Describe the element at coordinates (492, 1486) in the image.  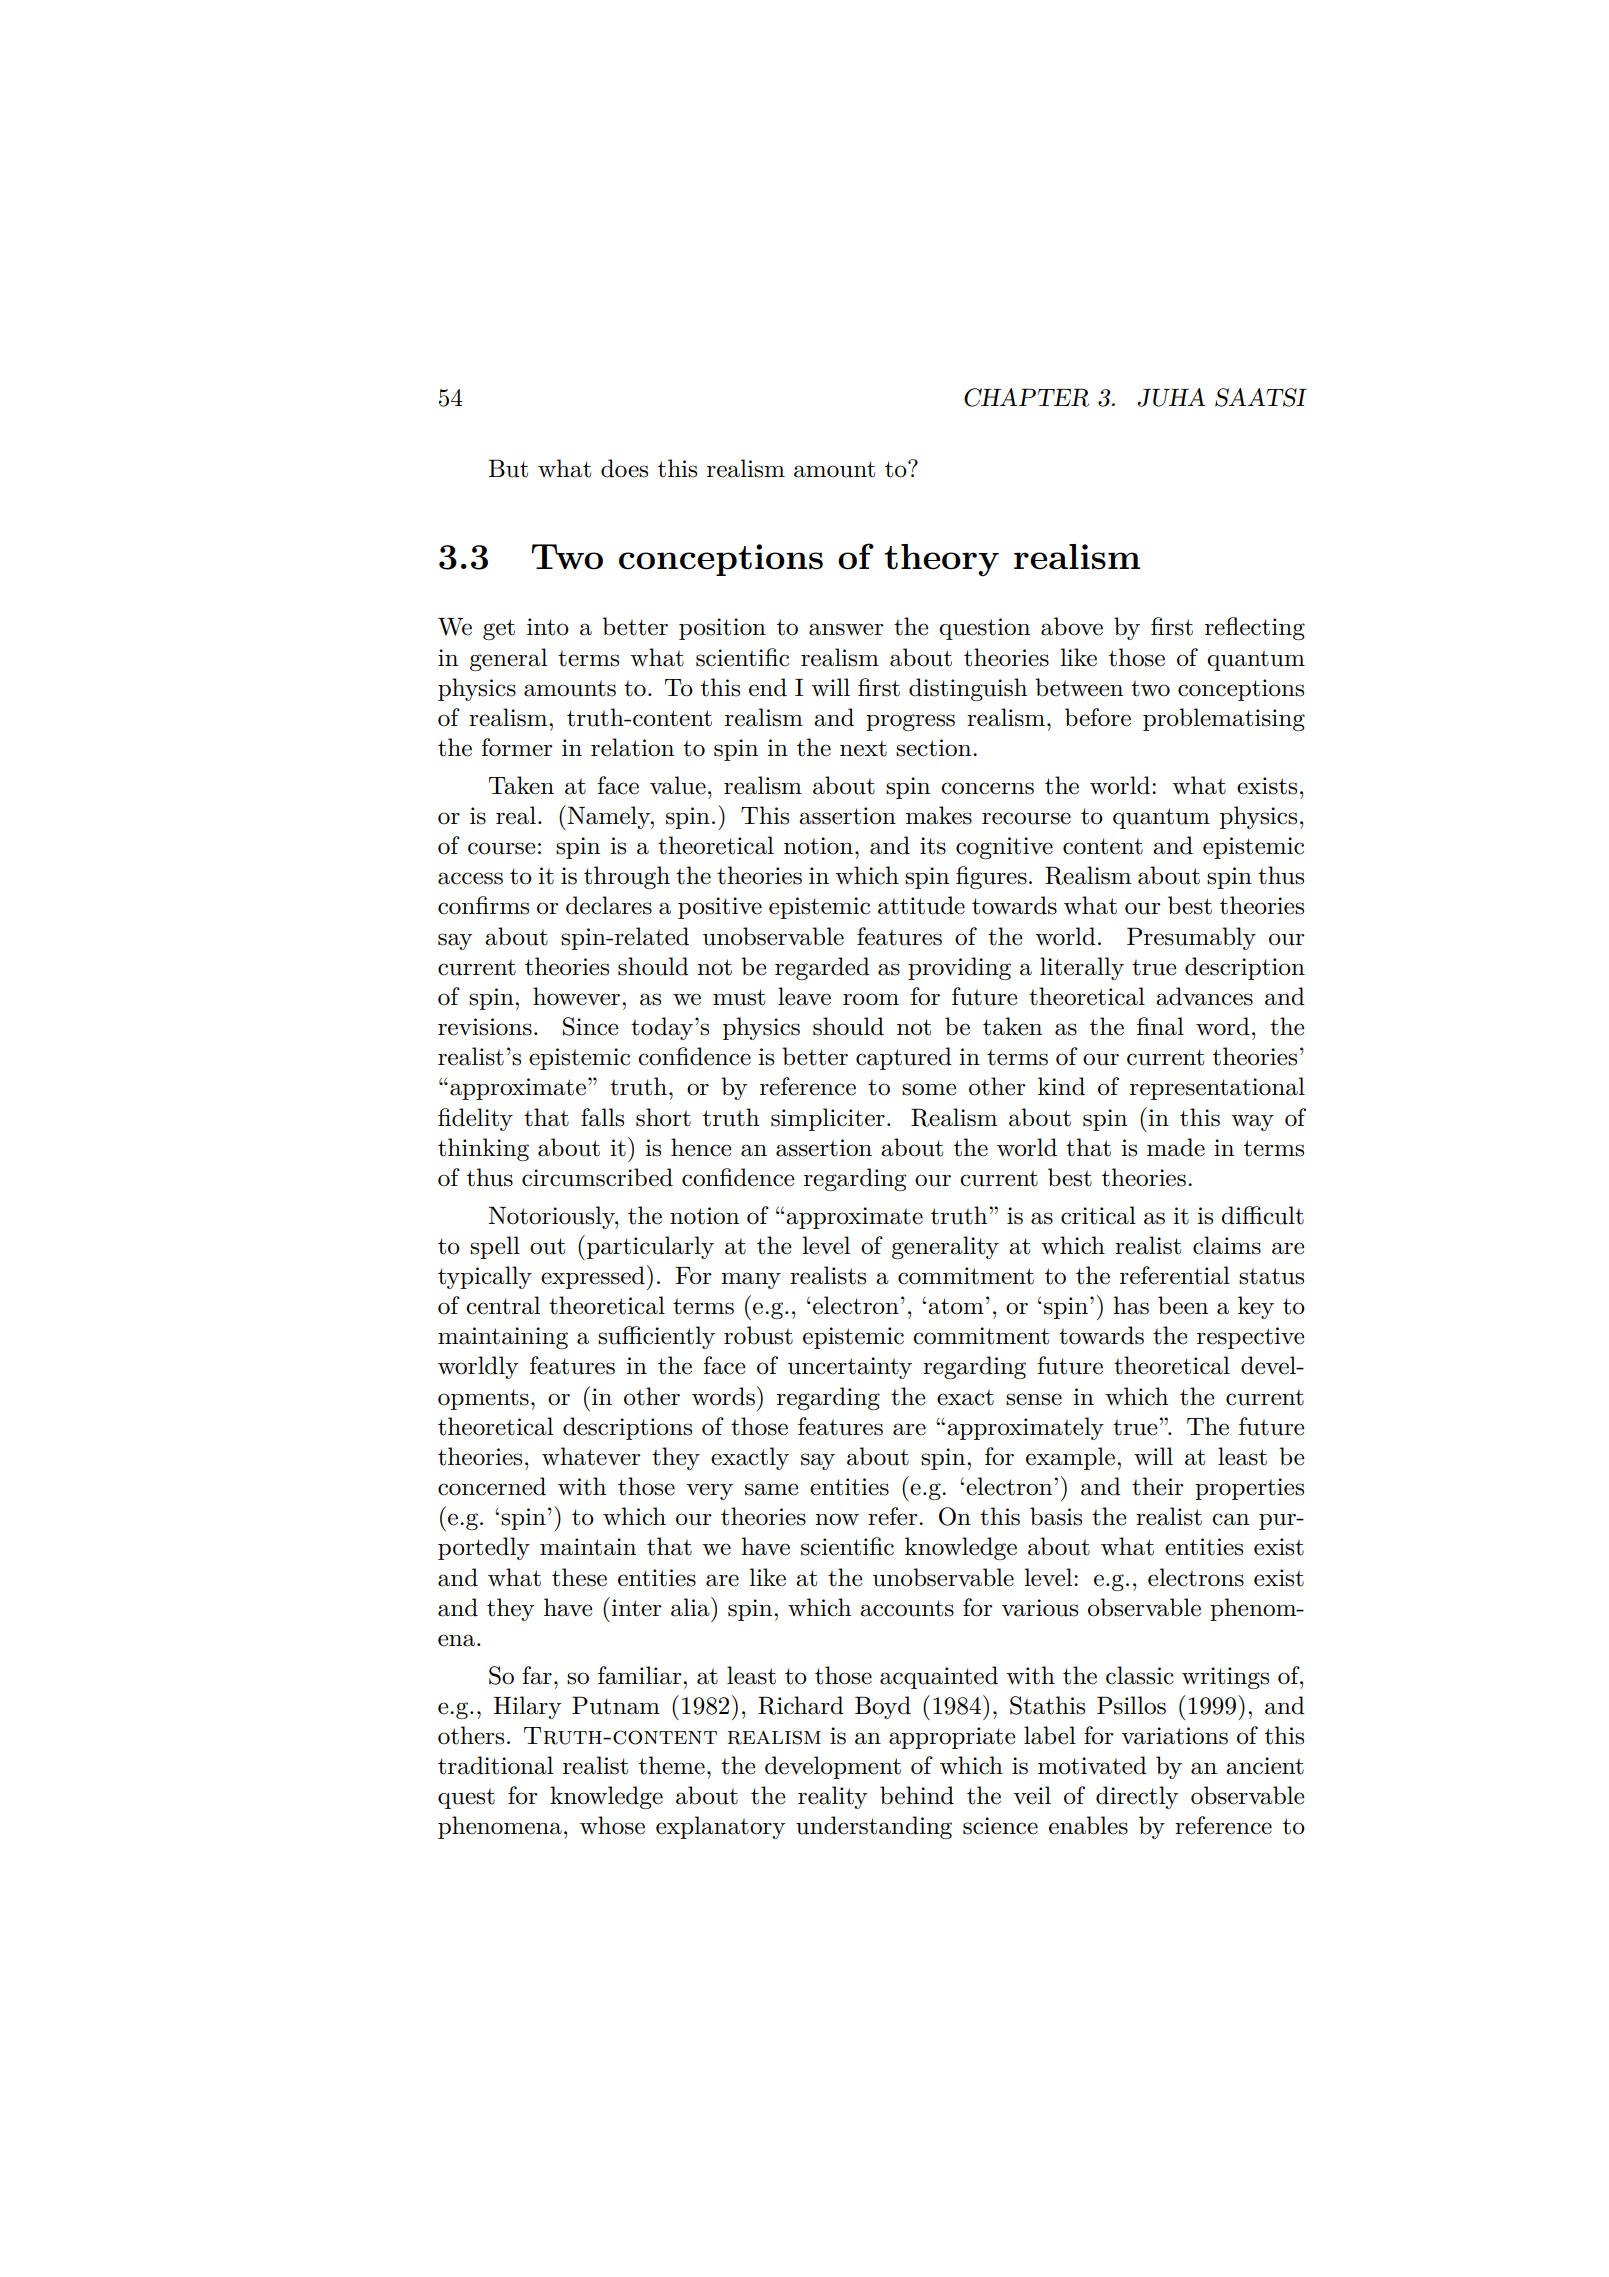
I see `concerned` at that location.
